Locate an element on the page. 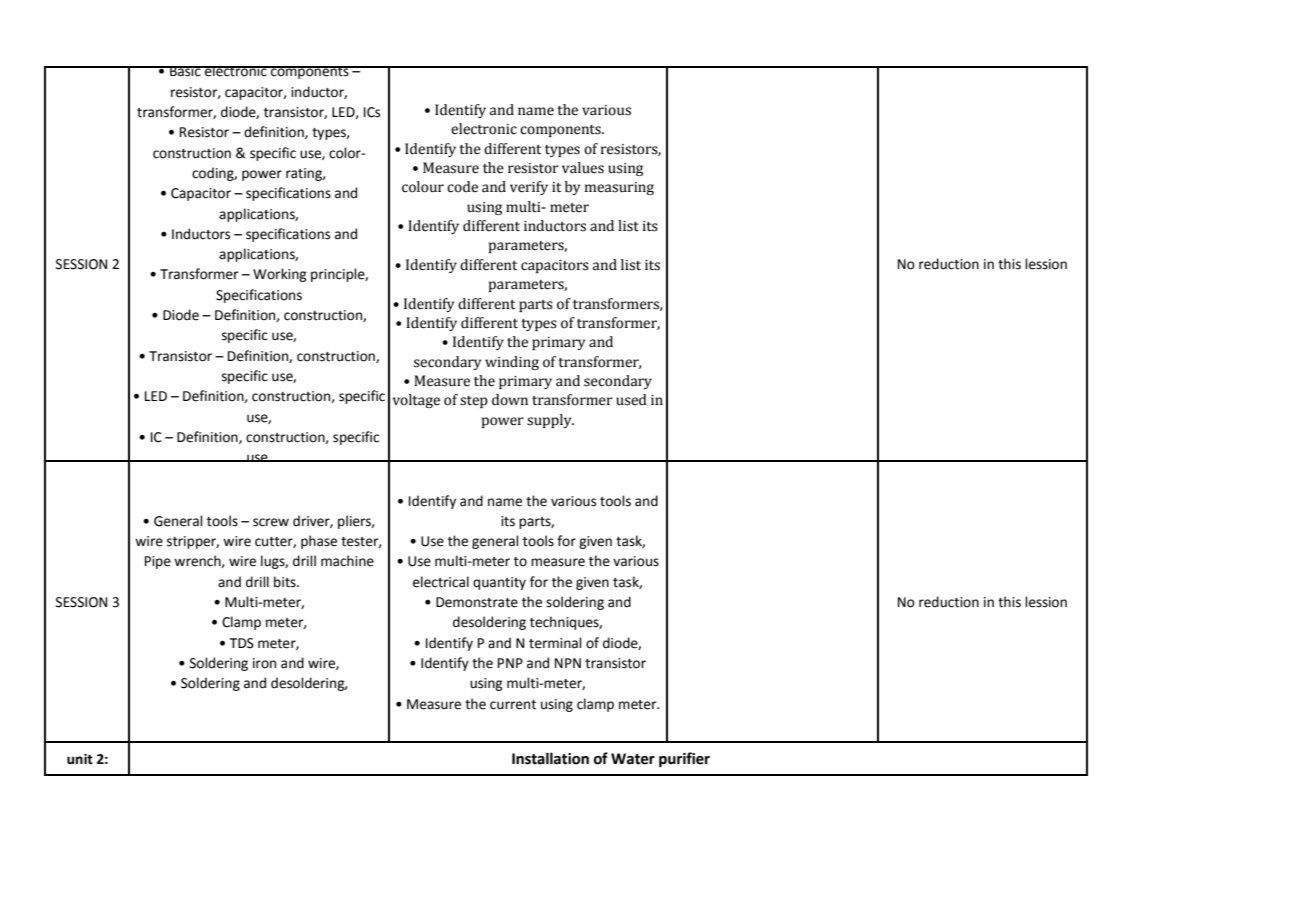 The height and width of the image is (924, 1308). colour is located at coordinates (423, 187).
